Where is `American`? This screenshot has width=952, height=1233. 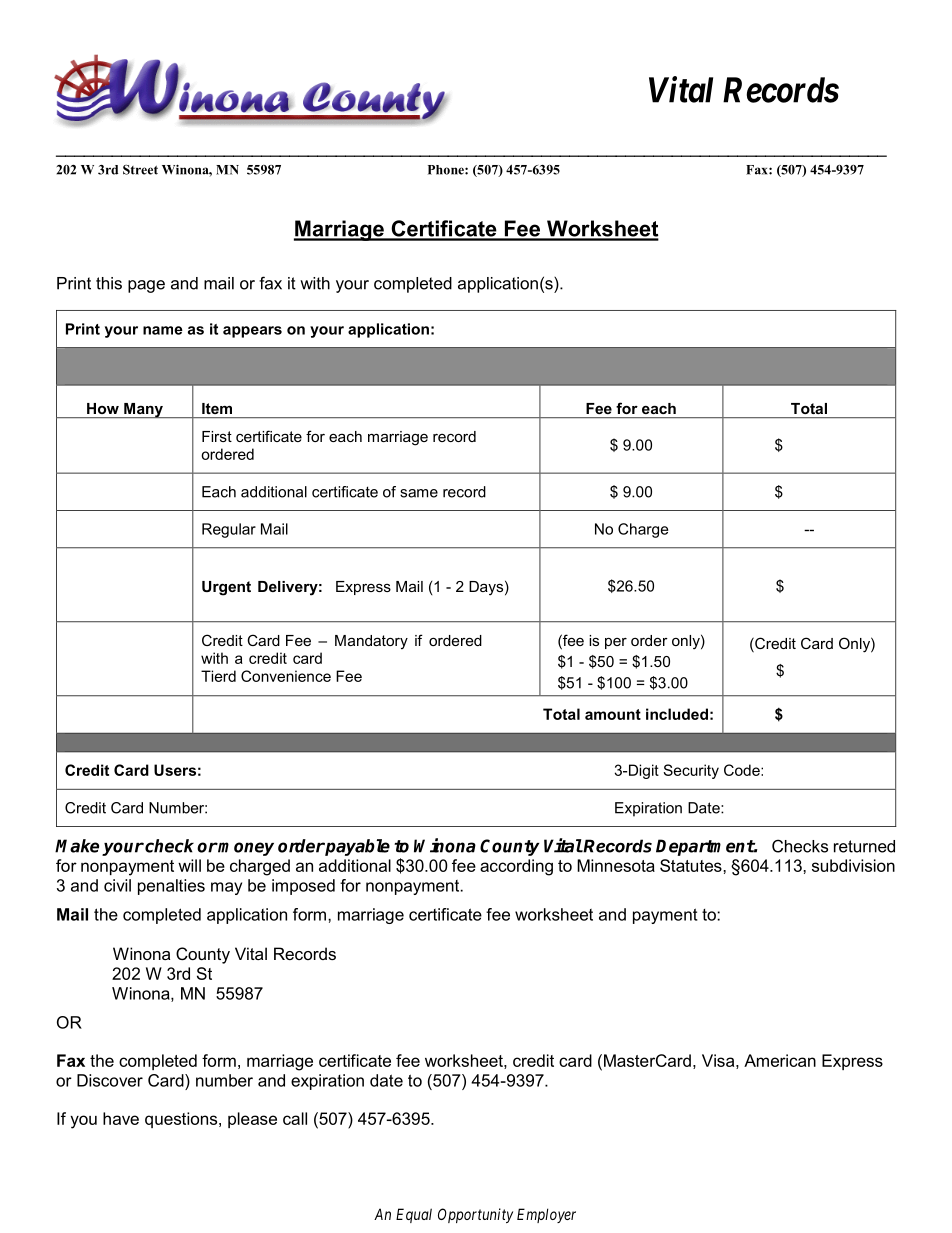
American is located at coordinates (780, 1060).
